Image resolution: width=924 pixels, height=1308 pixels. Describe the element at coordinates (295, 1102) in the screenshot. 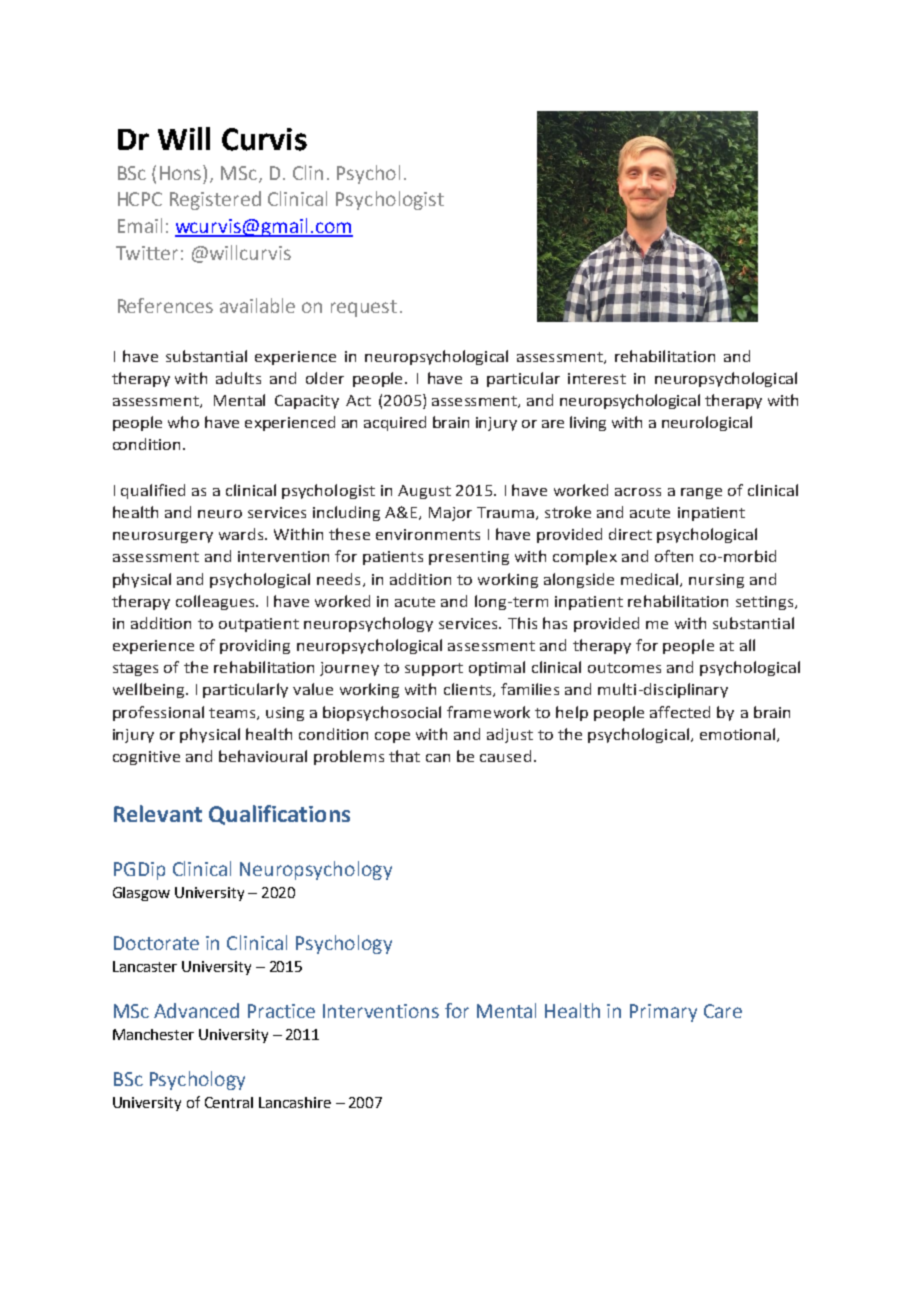

I see `Lancashire` at that location.
